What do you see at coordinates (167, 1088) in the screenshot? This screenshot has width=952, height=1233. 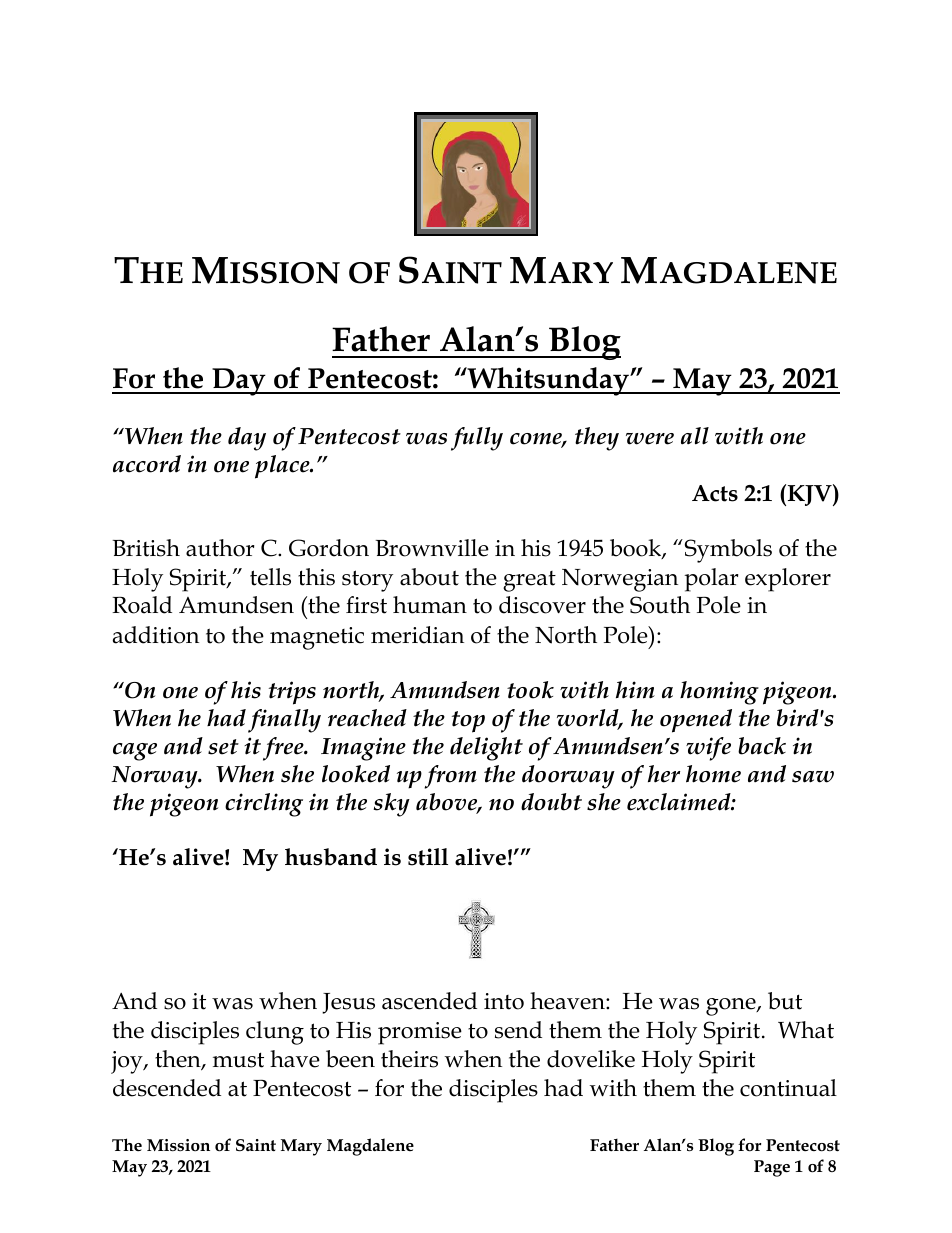 I see `descended` at bounding box center [167, 1088].
